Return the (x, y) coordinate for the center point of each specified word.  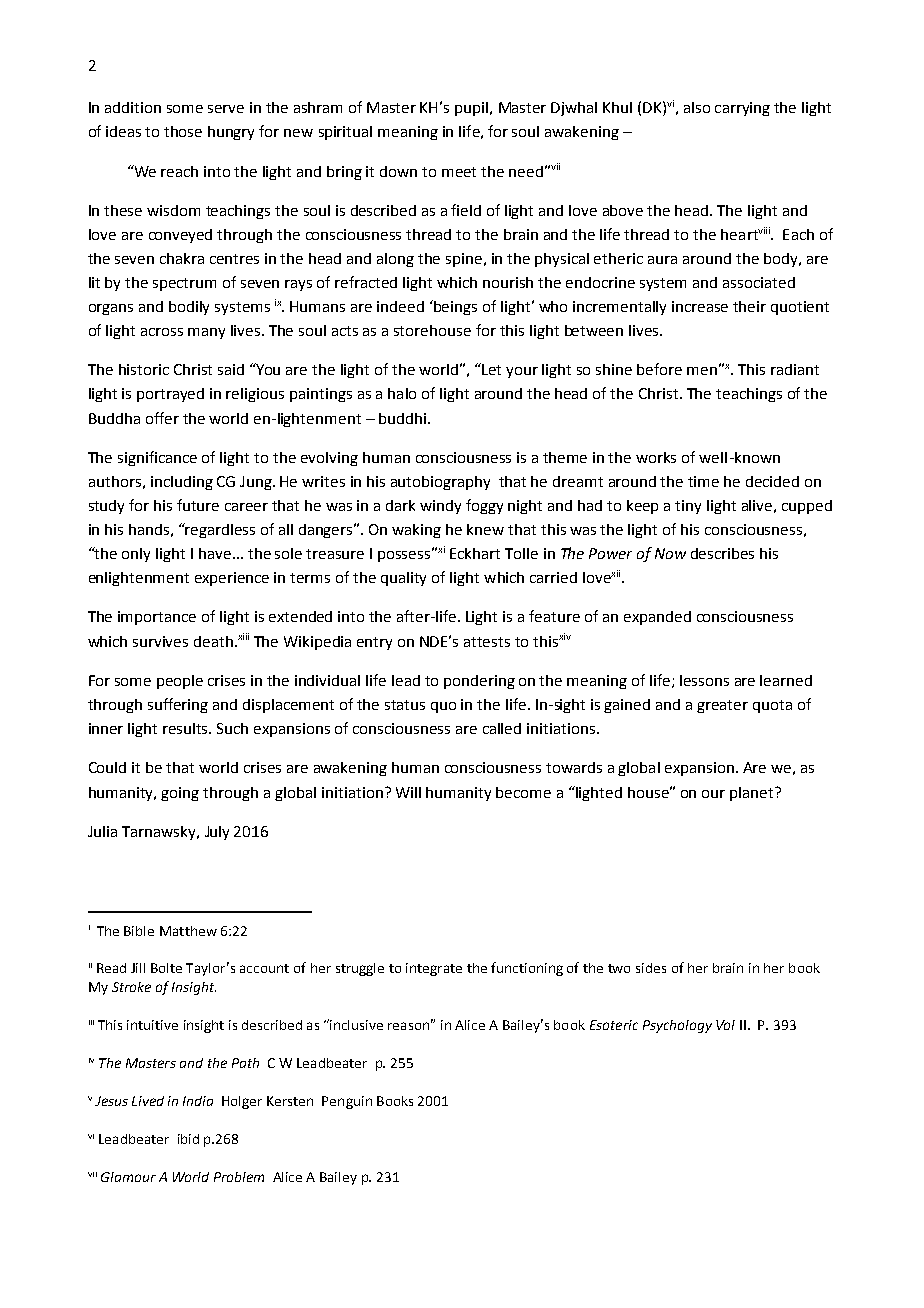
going (180, 794)
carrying (742, 109)
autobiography (440, 483)
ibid (188, 1139)
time (703, 481)
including (182, 483)
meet (459, 172)
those (183, 131)
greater (722, 706)
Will (408, 792)
